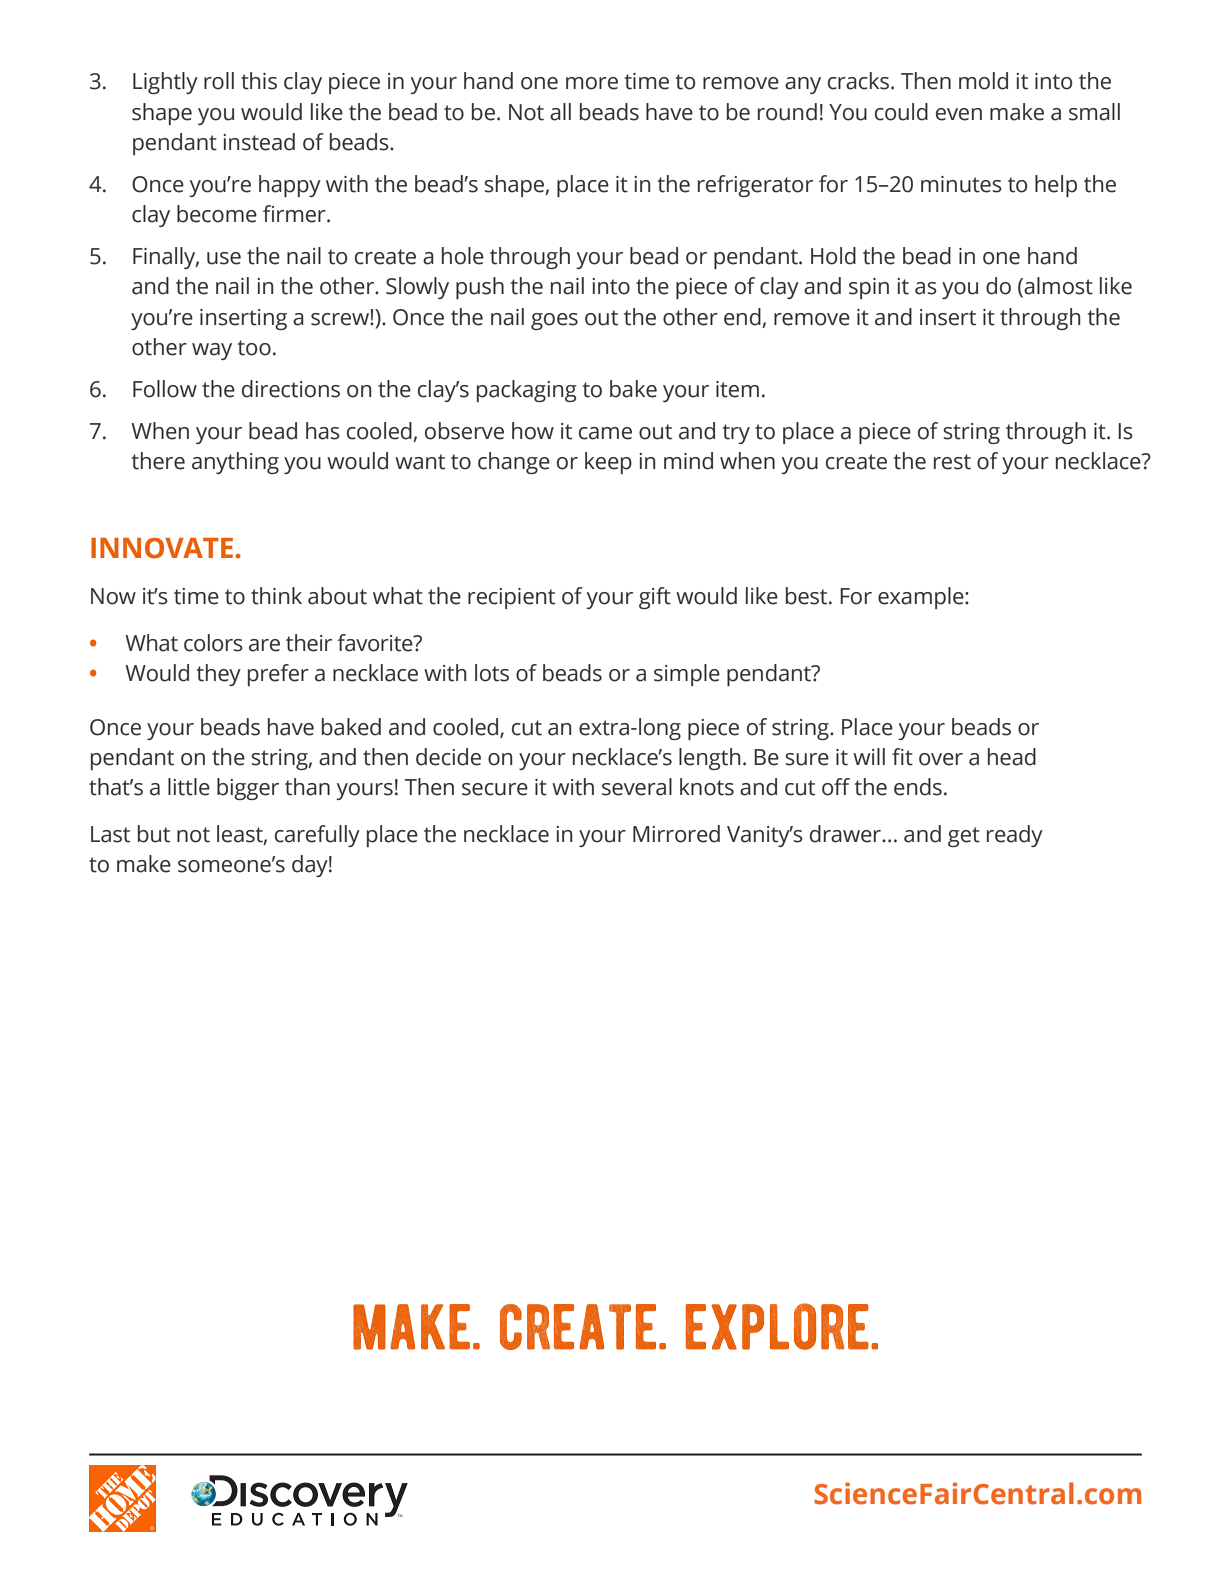 This screenshot has width=1231, height=1593. I want to click on simple, so click(687, 675).
